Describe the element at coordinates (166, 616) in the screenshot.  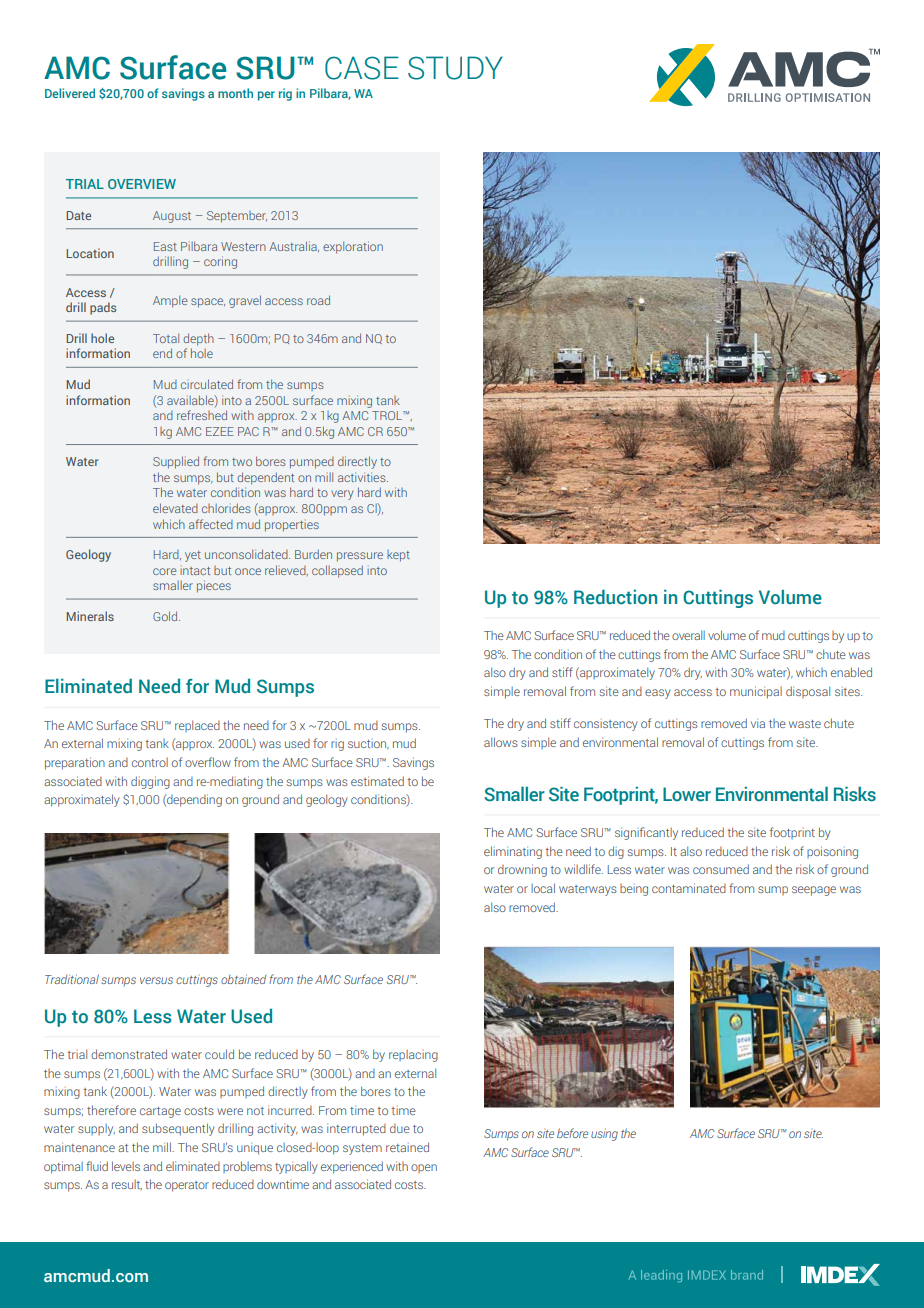
I see `Gold` at that location.
